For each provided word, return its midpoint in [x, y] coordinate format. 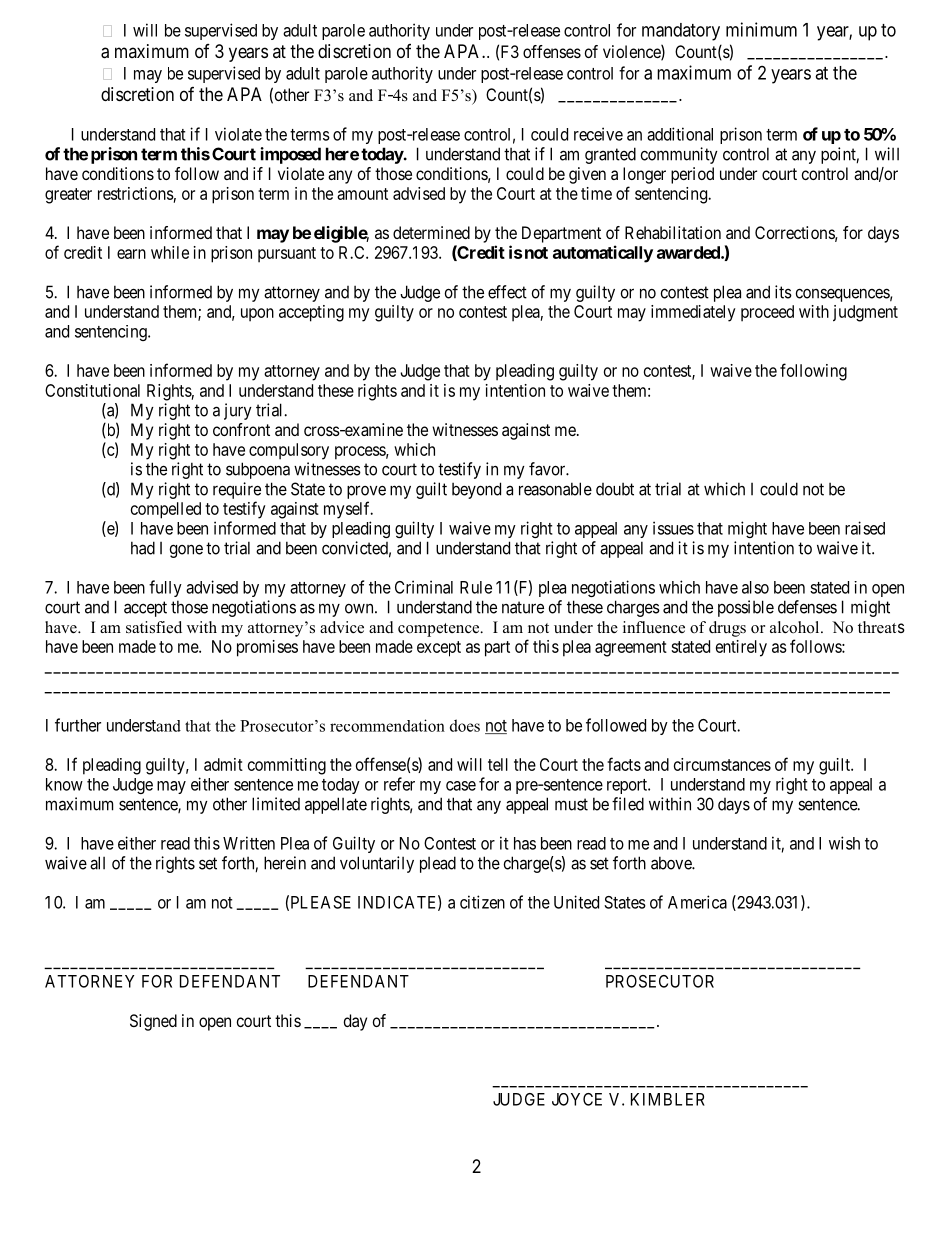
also [755, 587]
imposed [291, 155]
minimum [761, 29]
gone [186, 551]
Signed [153, 1022]
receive [598, 134]
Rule [476, 587]
